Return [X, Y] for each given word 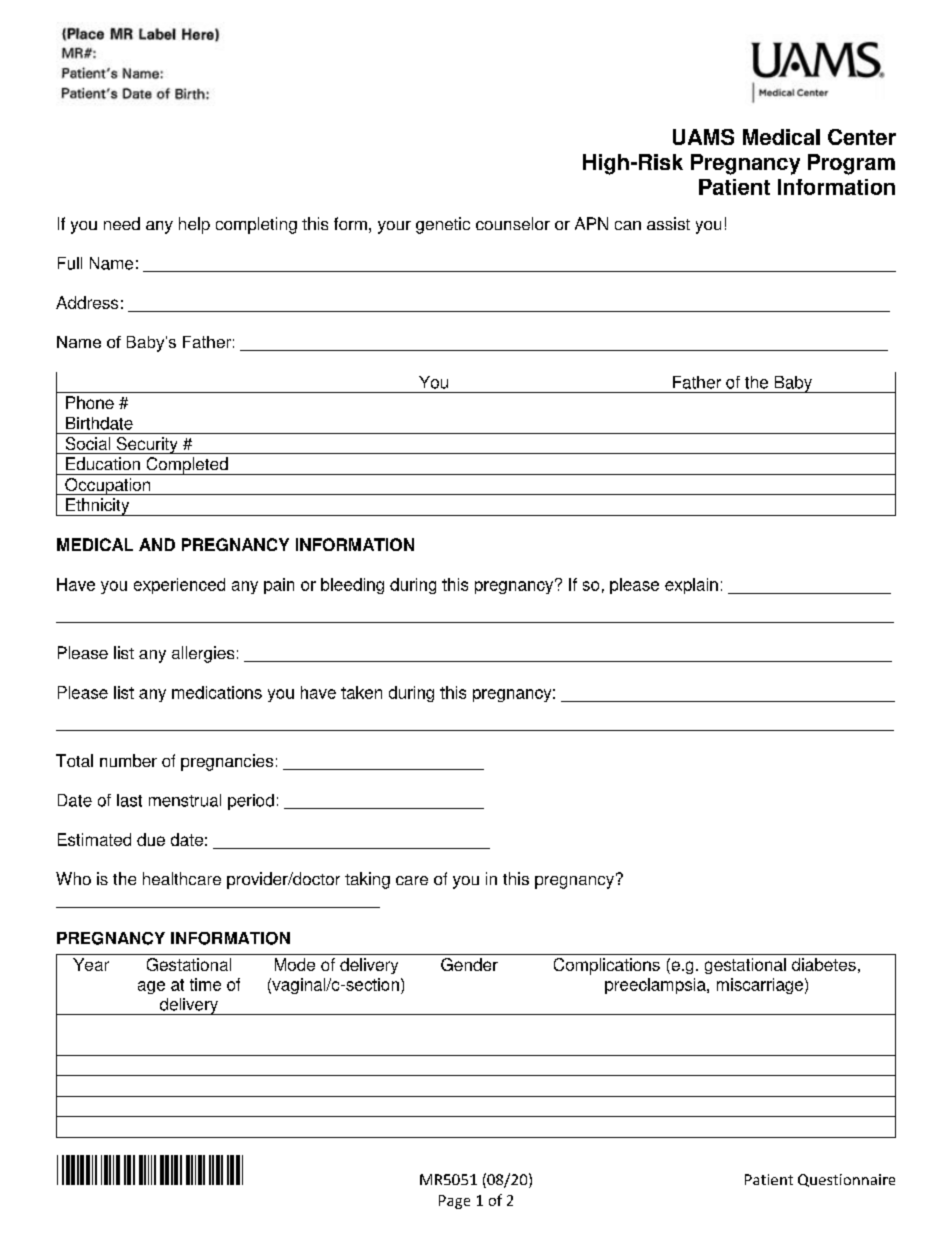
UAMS [703, 137]
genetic [443, 225]
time [205, 984]
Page [454, 1202]
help [194, 225]
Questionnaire [846, 1180]
